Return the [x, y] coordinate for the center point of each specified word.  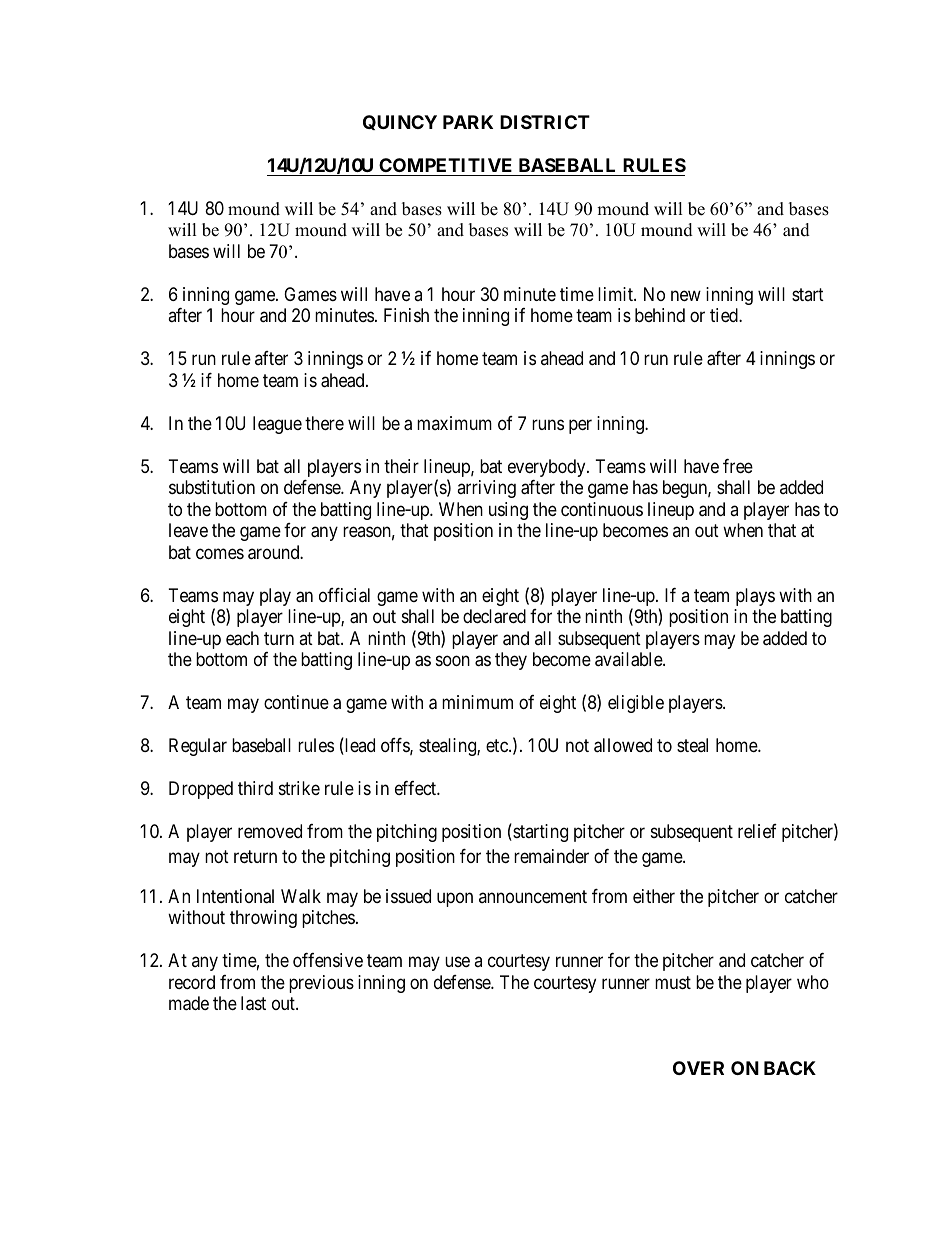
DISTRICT [545, 122]
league [277, 425]
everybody [548, 468]
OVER [698, 1068]
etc [498, 745]
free [738, 466]
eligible [636, 704]
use [457, 962]
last [253, 1003]
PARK [468, 122]
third [255, 788]
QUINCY [400, 122]
